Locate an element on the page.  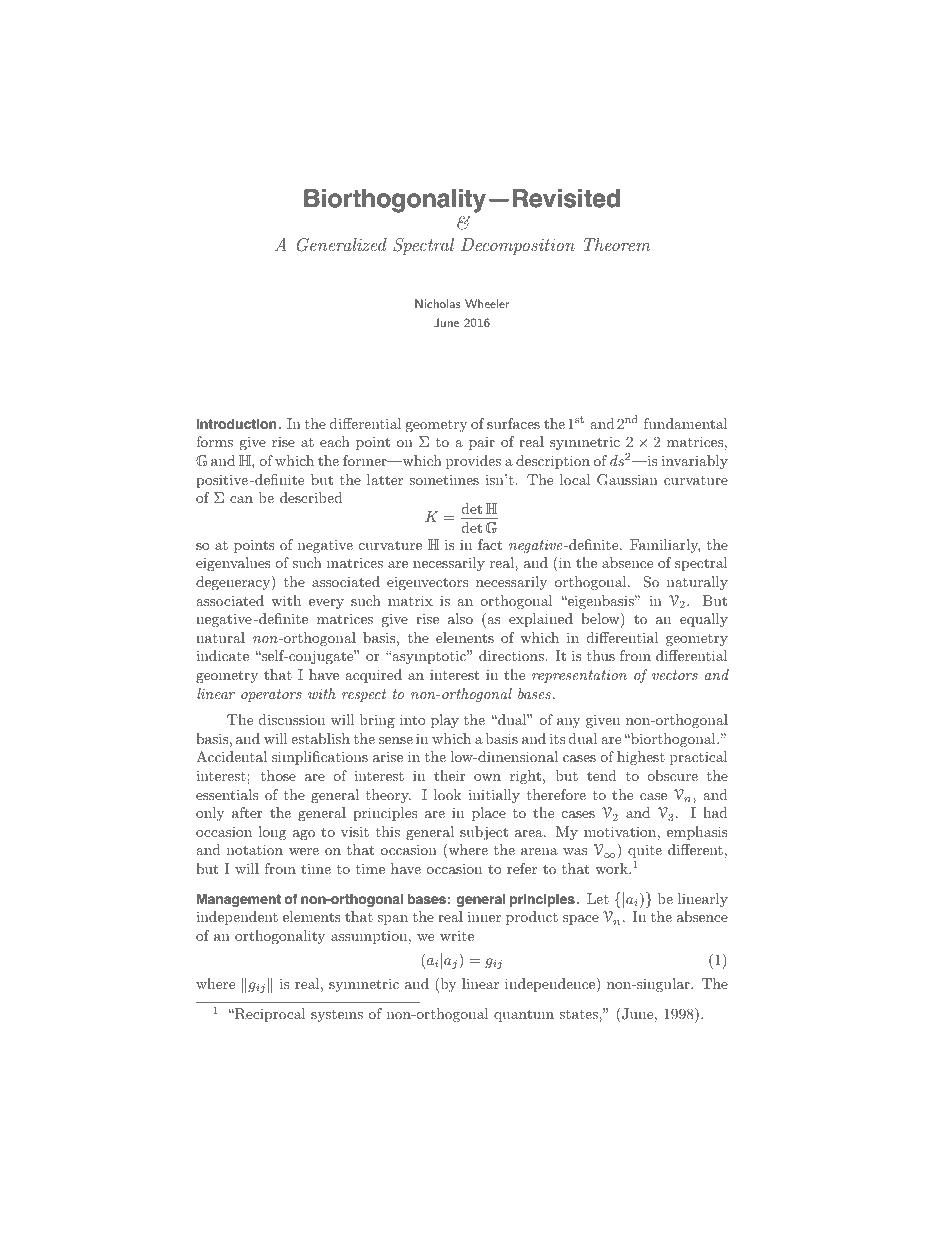
place is located at coordinates (489, 814).
